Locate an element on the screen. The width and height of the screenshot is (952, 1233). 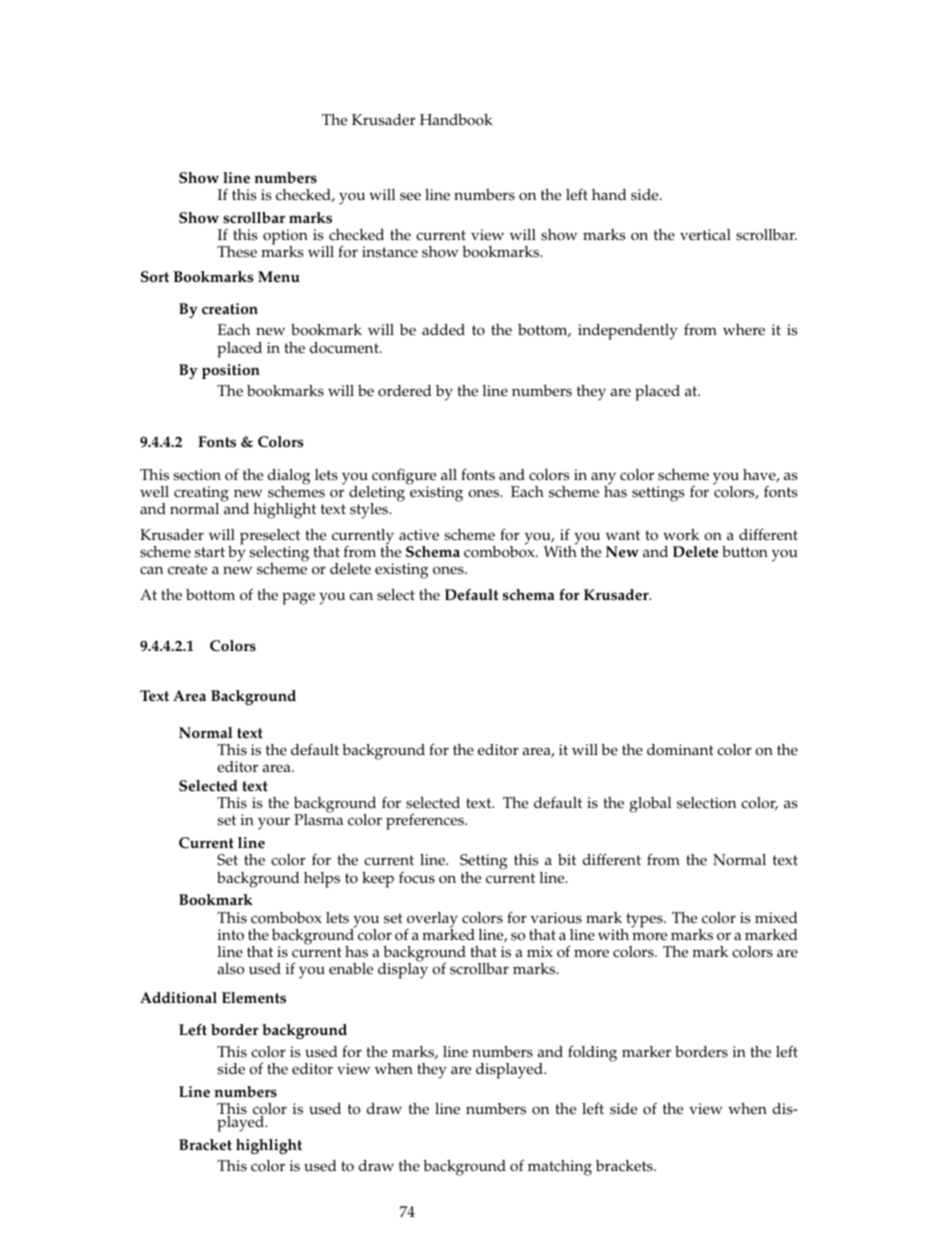
overlay is located at coordinates (432, 921).
